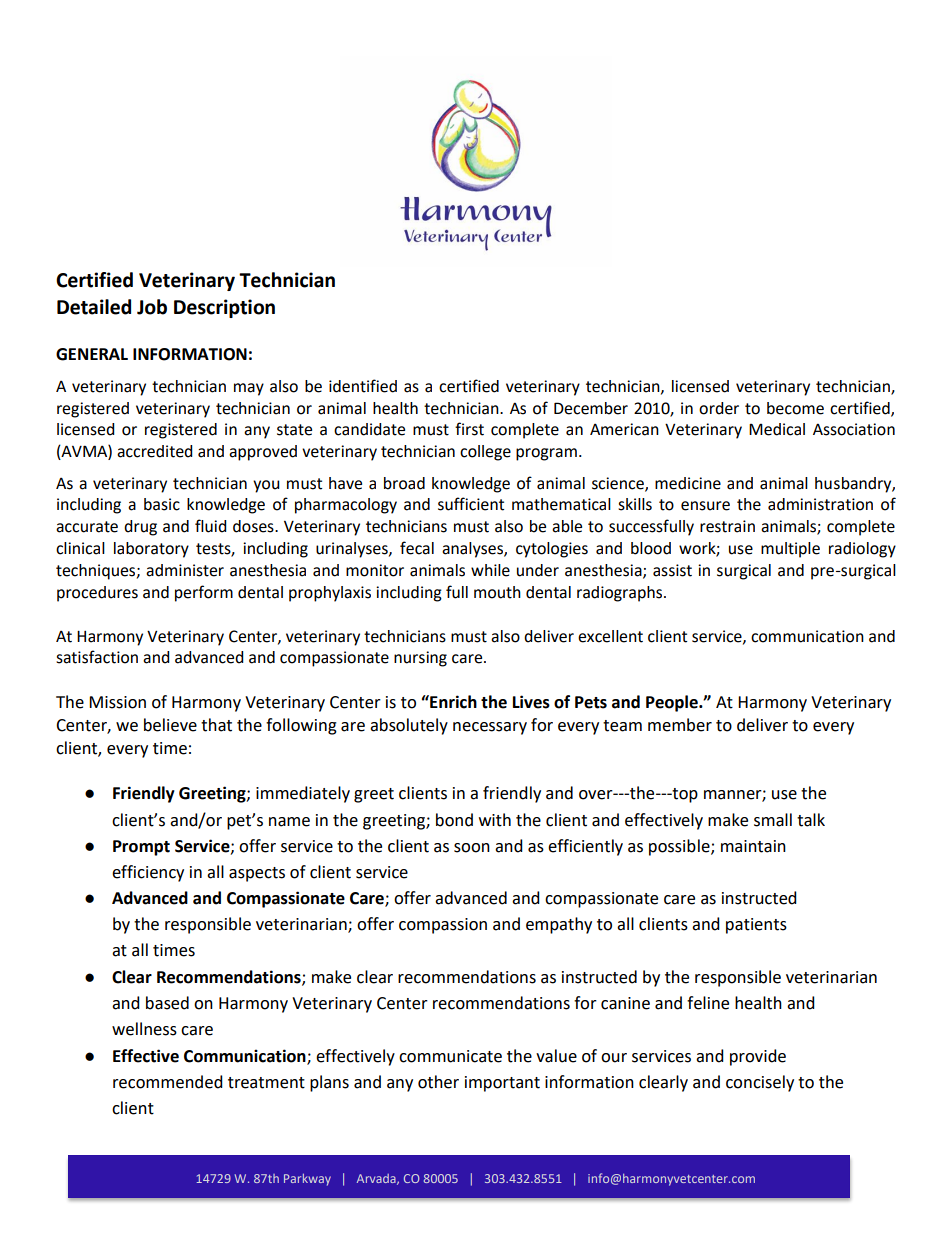  I want to click on patients, so click(756, 926).
